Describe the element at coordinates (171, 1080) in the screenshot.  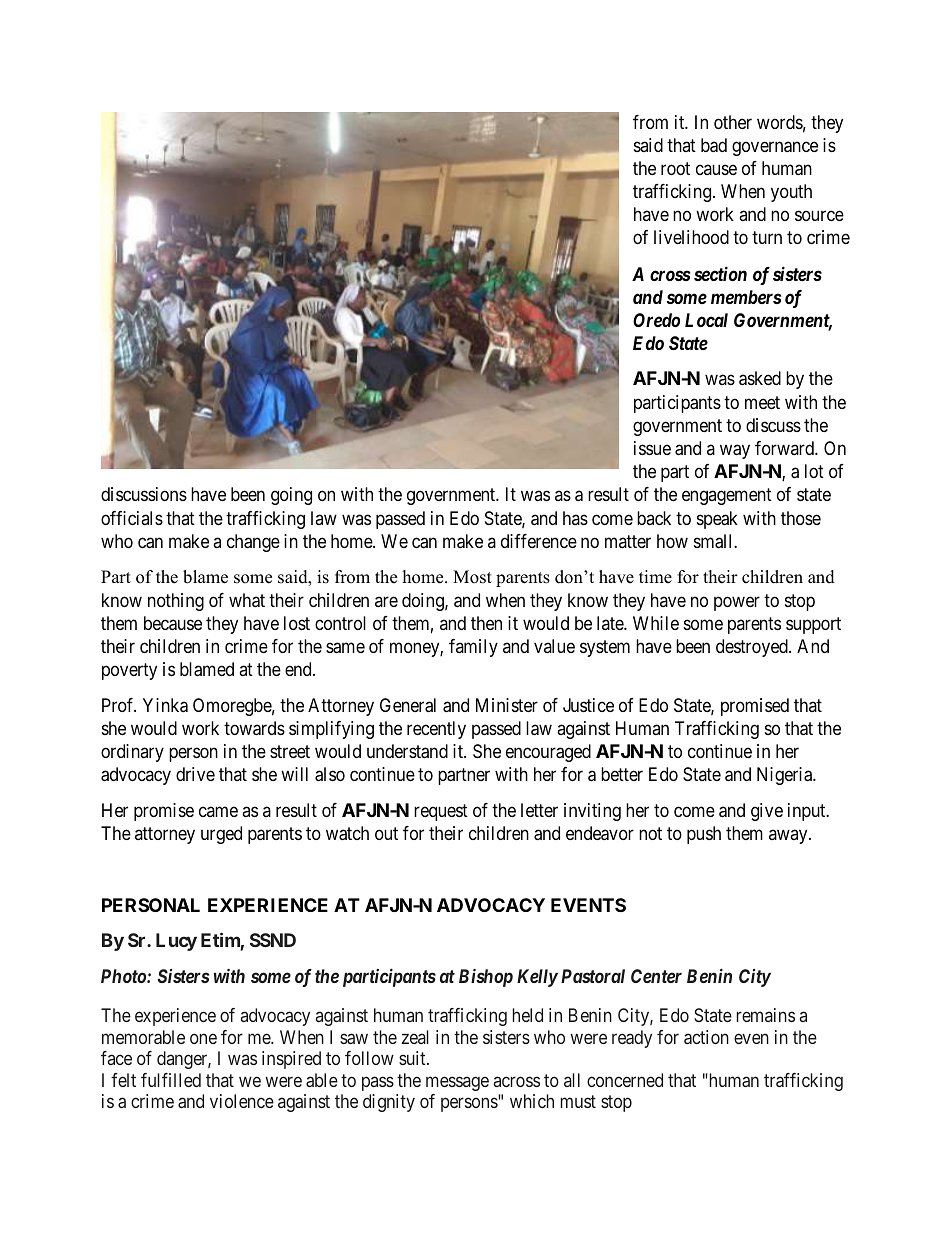
I see `fulfilled` at that location.
